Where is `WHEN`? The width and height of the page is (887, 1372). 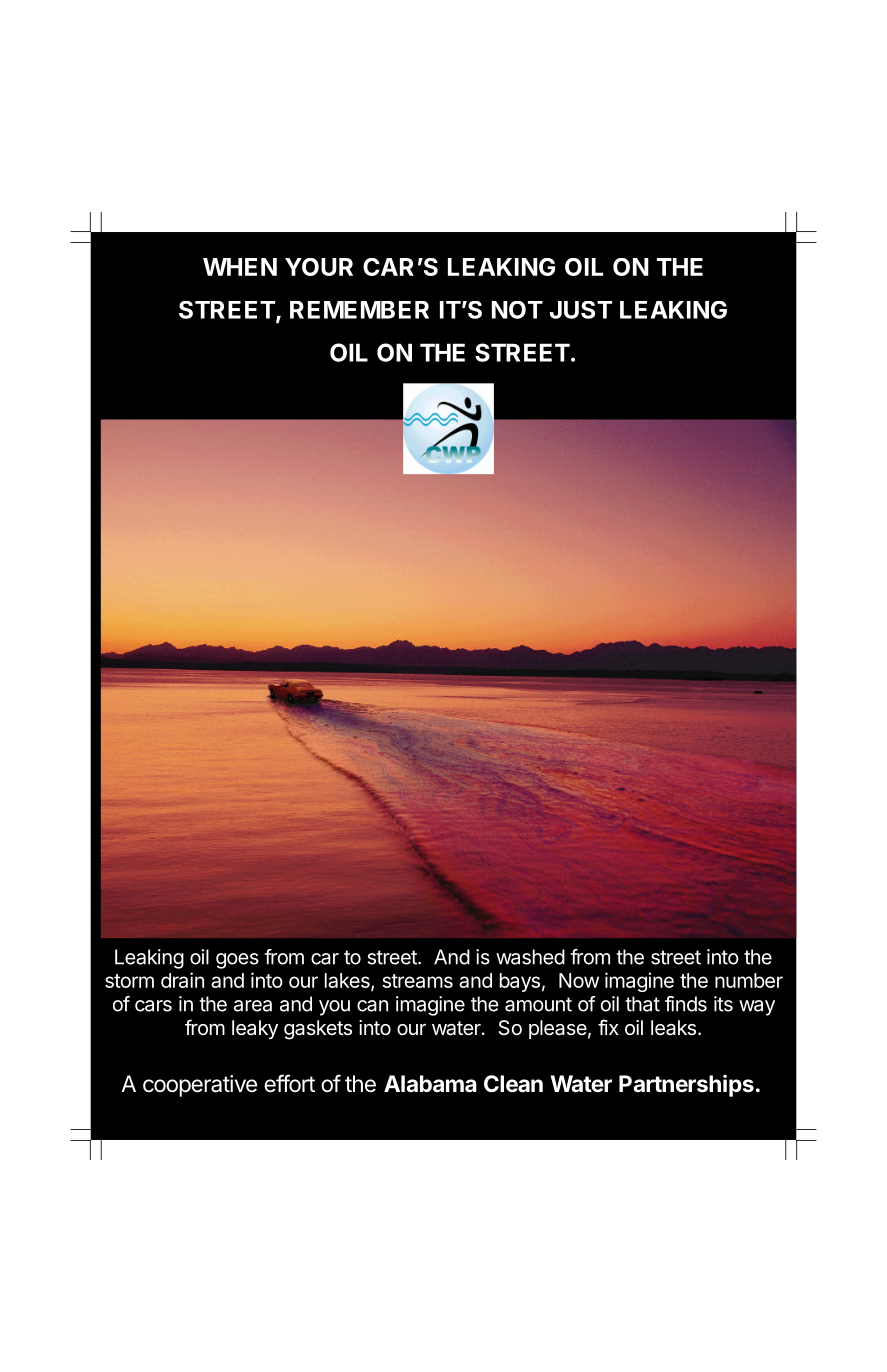
WHEN is located at coordinates (240, 267).
